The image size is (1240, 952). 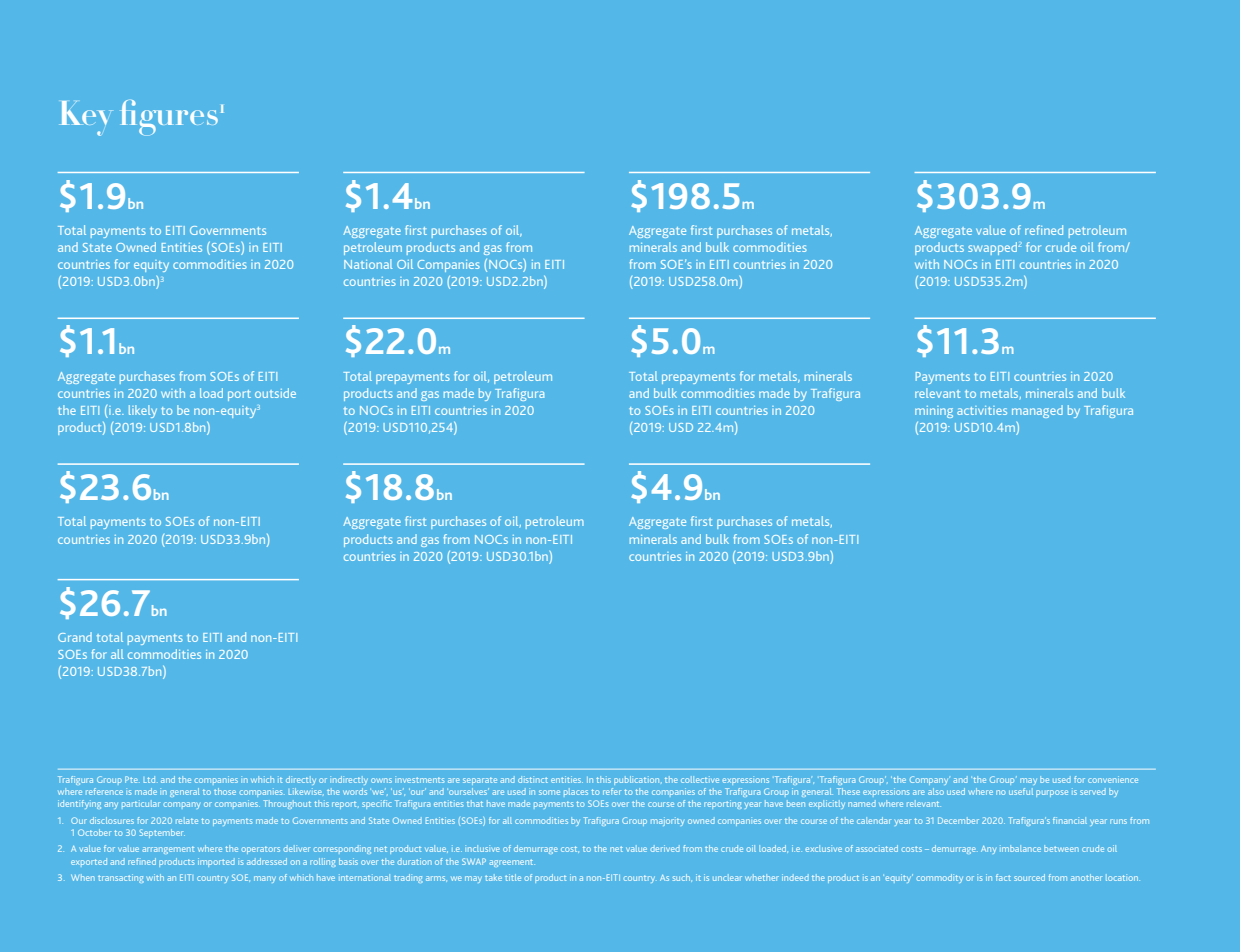 What do you see at coordinates (143, 411) in the screenshot?
I see `likely` at bounding box center [143, 411].
